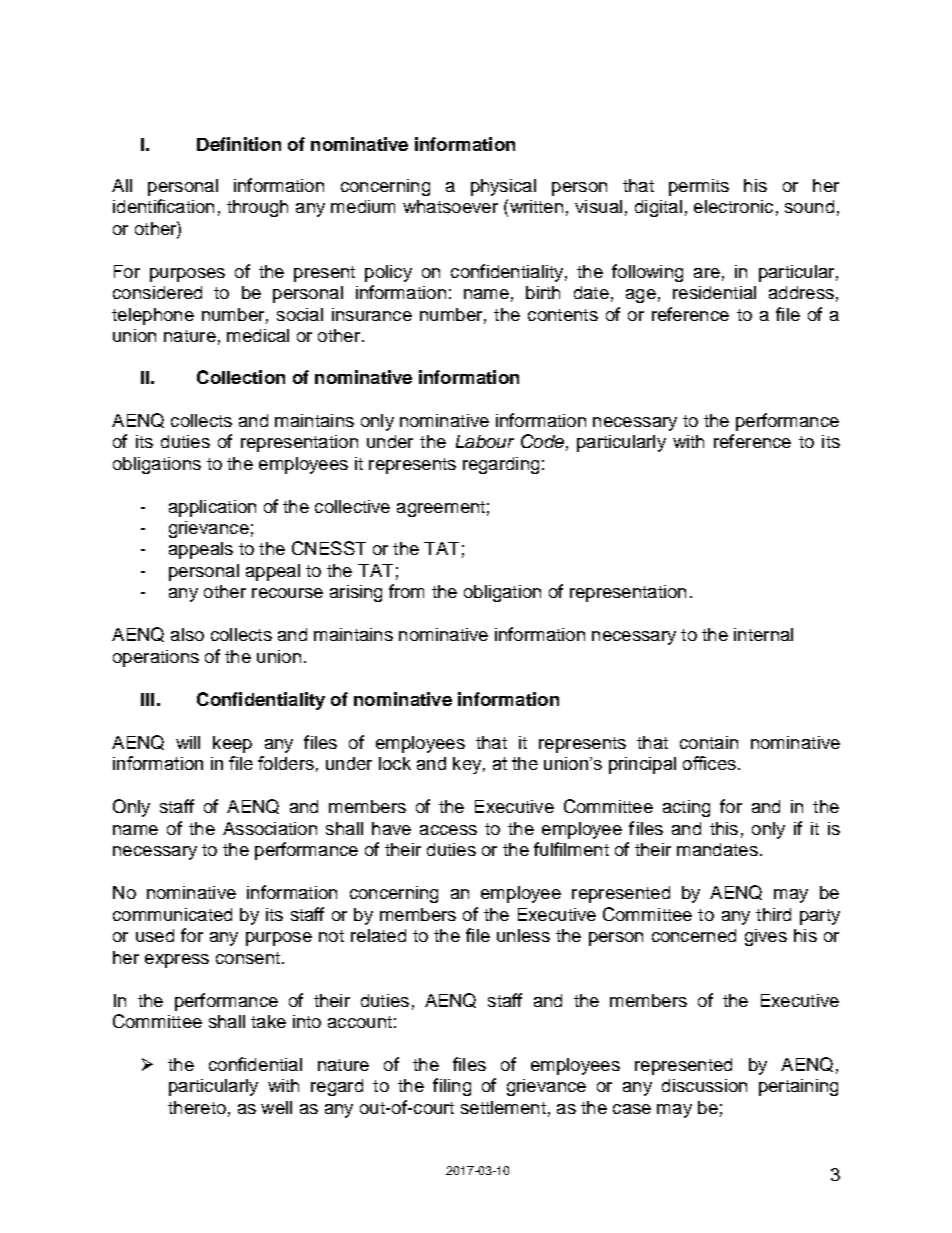 This image has height=1233, width=952. Describe the element at coordinates (699, 187) in the image. I see `permits` at that location.
